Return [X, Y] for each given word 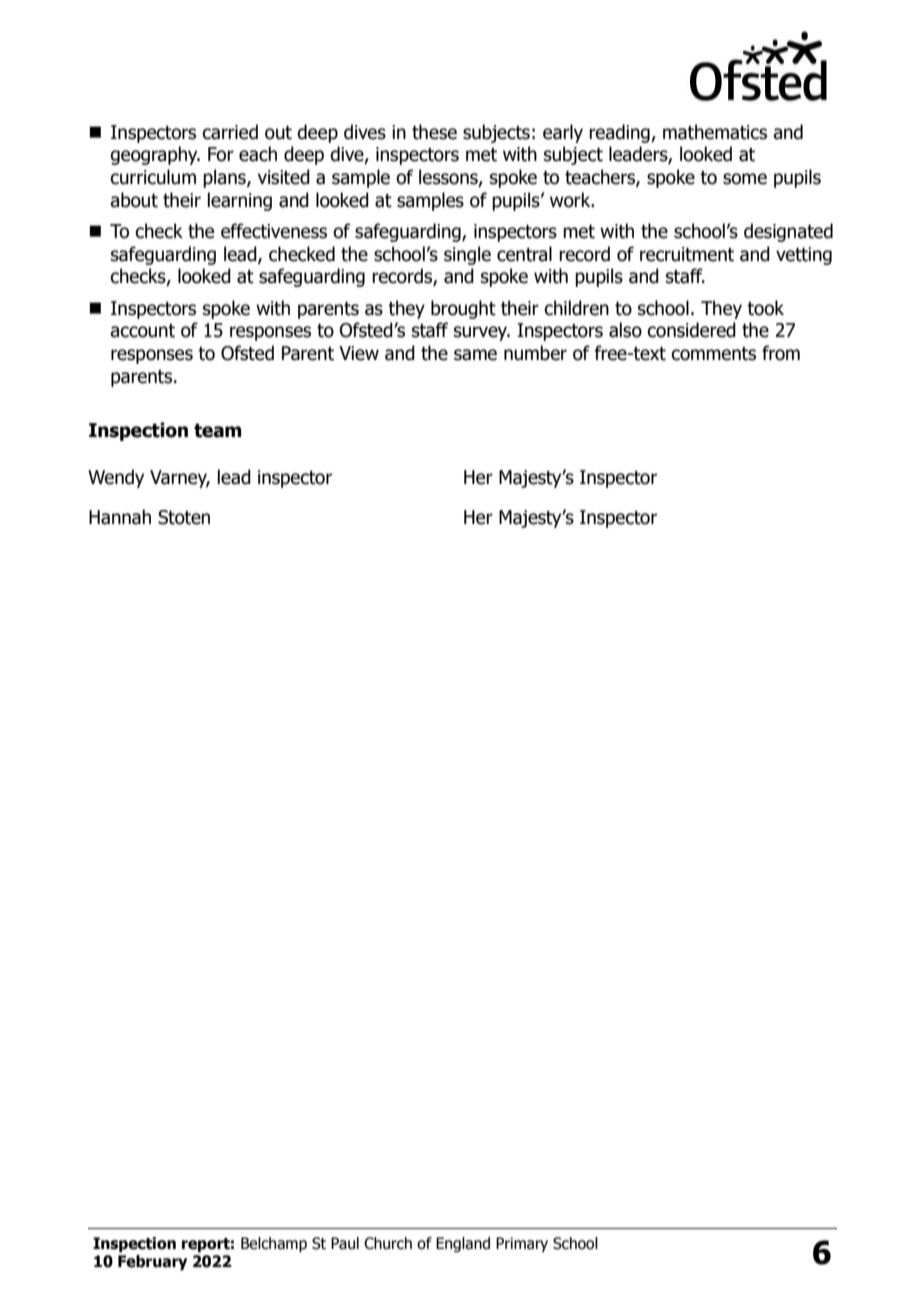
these [434, 132]
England [463, 1244]
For [221, 154]
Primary [522, 1244]
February [152, 1262]
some [745, 179]
